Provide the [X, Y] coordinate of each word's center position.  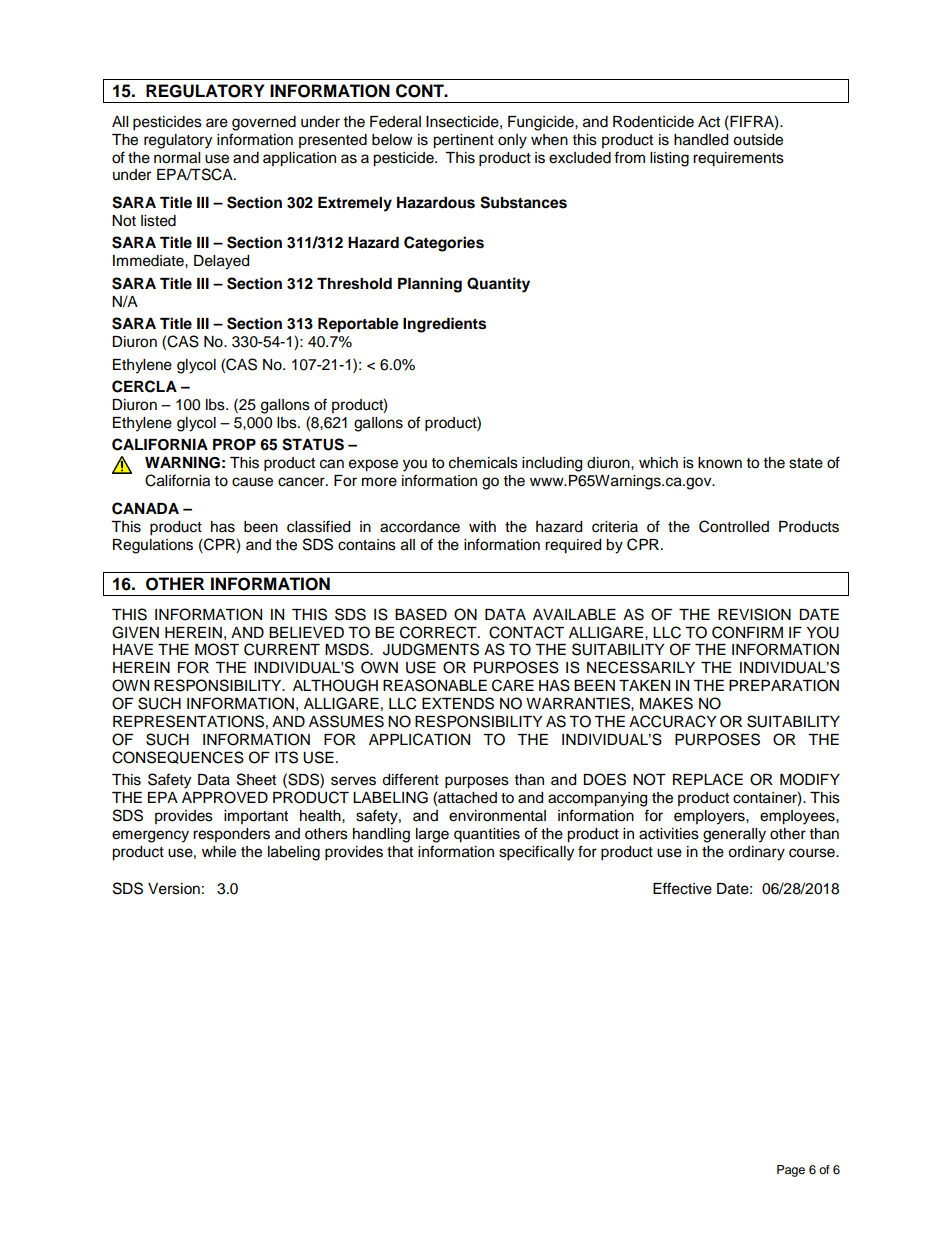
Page [791, 1171]
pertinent [463, 141]
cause [252, 482]
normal [177, 158]
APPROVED [225, 797]
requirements [738, 159]
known [720, 463]
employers [710, 817]
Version [174, 889]
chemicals [483, 463]
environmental [497, 816]
